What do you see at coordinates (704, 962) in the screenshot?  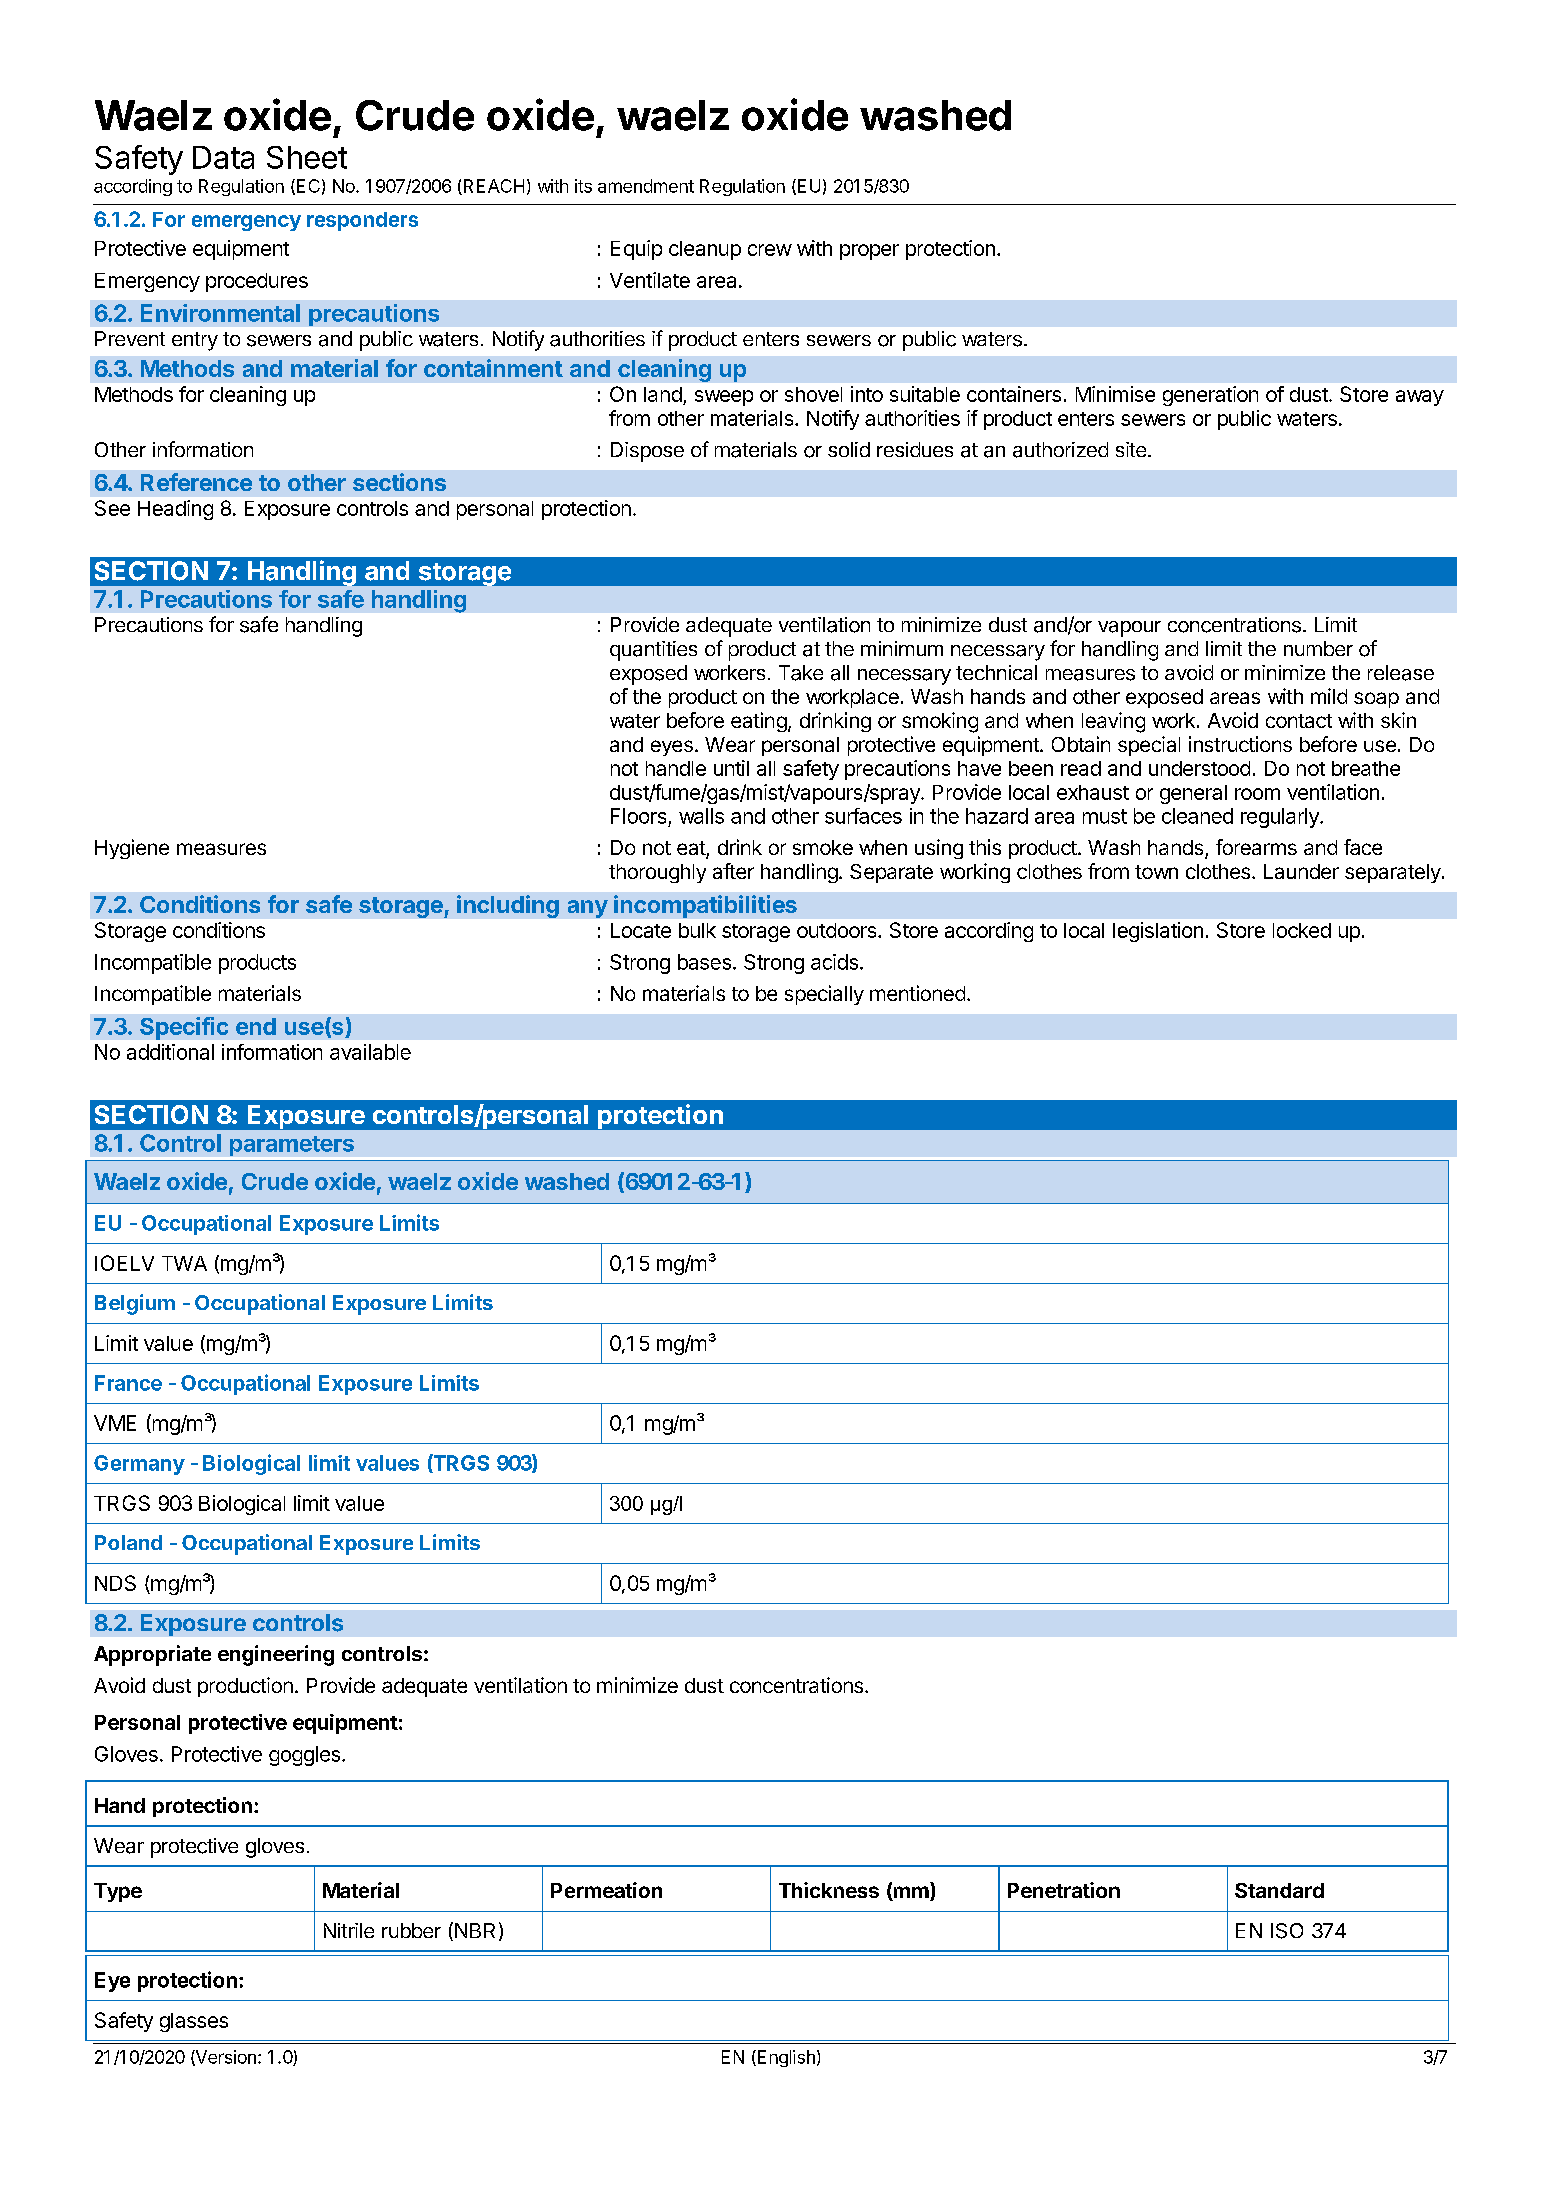 I see `bases` at bounding box center [704, 962].
